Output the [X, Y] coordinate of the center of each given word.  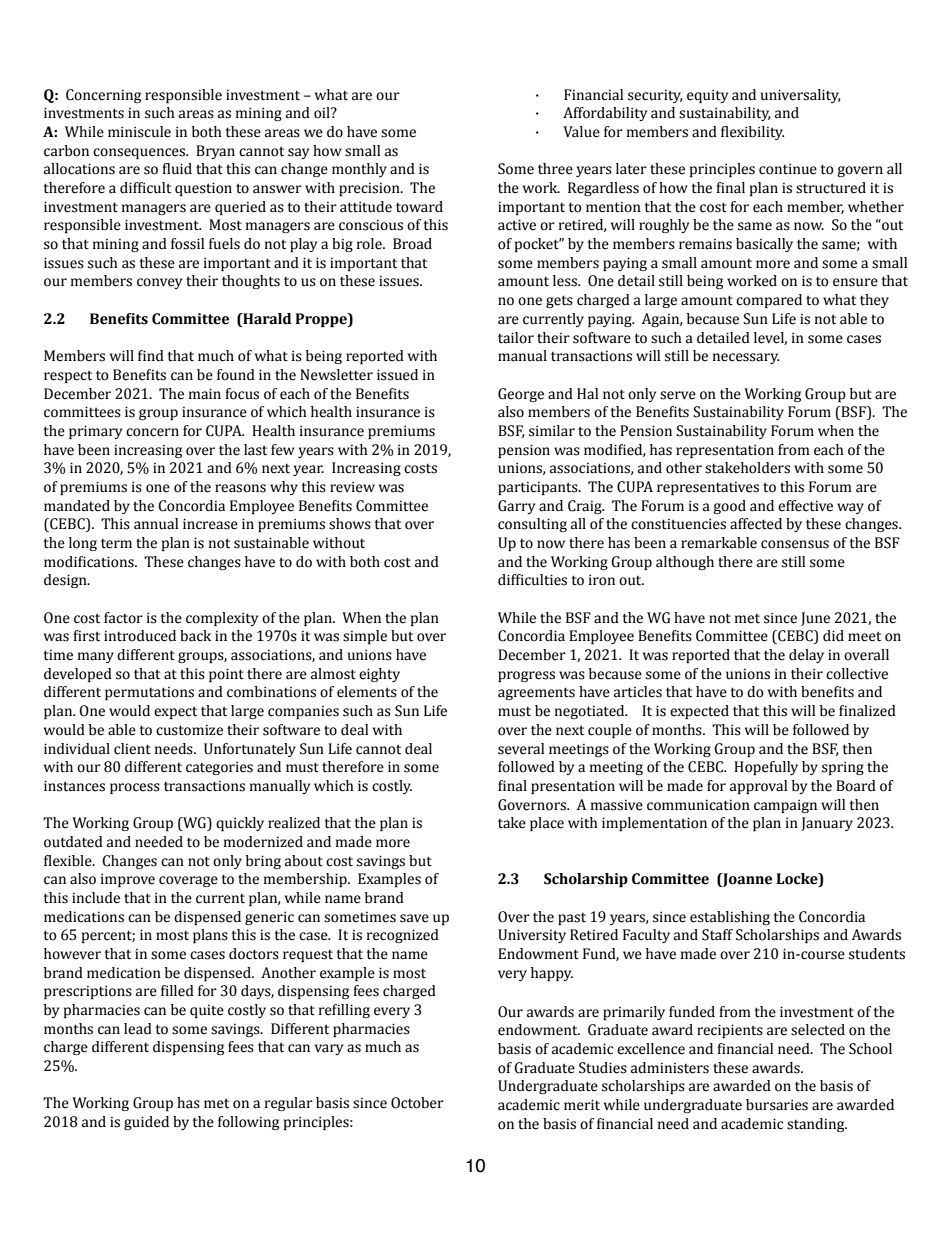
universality [801, 96]
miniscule [139, 132]
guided [146, 1123]
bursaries [777, 1105]
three [555, 169]
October [417, 1103]
